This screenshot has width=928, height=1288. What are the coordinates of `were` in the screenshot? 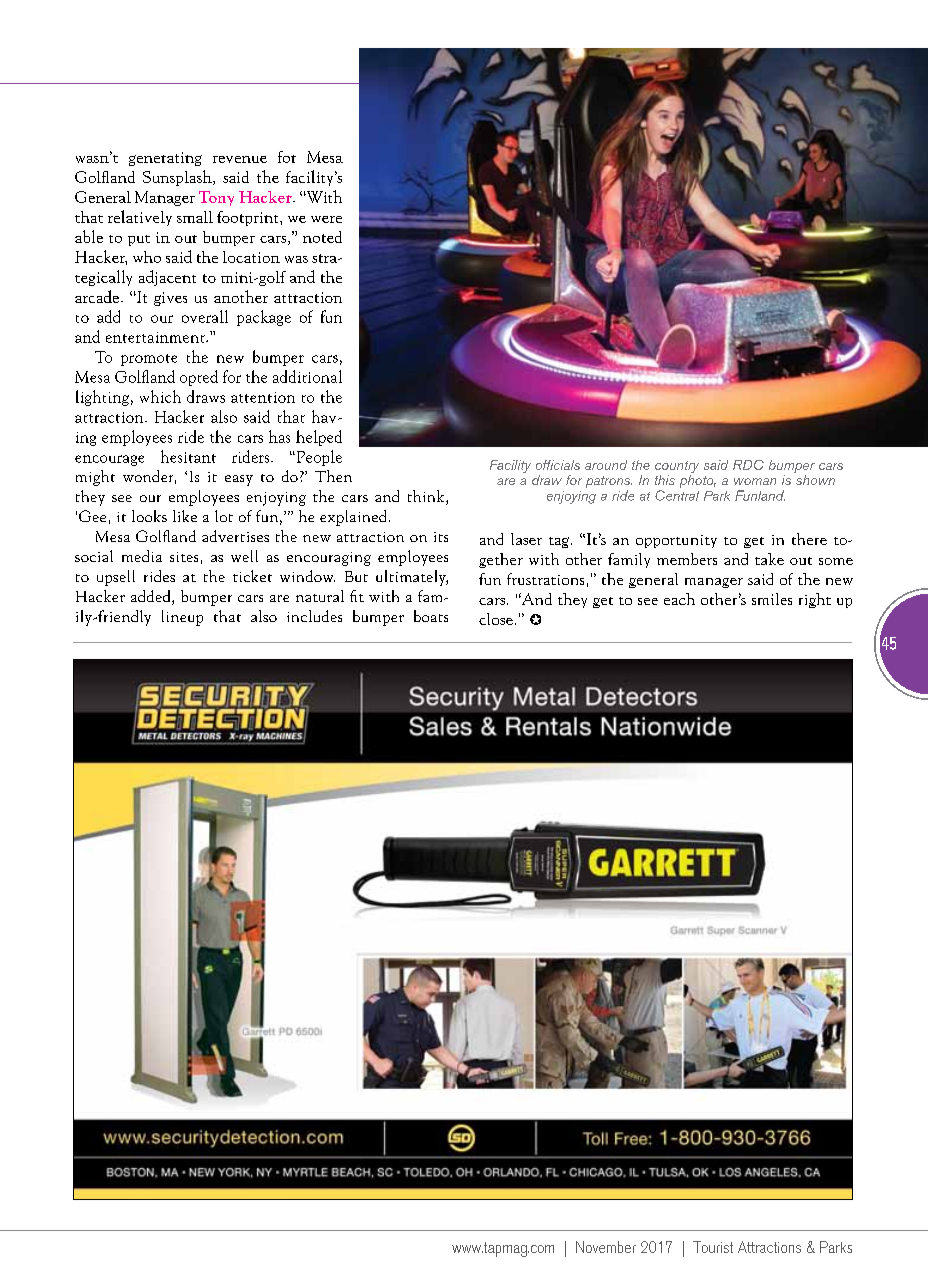 It's located at (326, 219).
